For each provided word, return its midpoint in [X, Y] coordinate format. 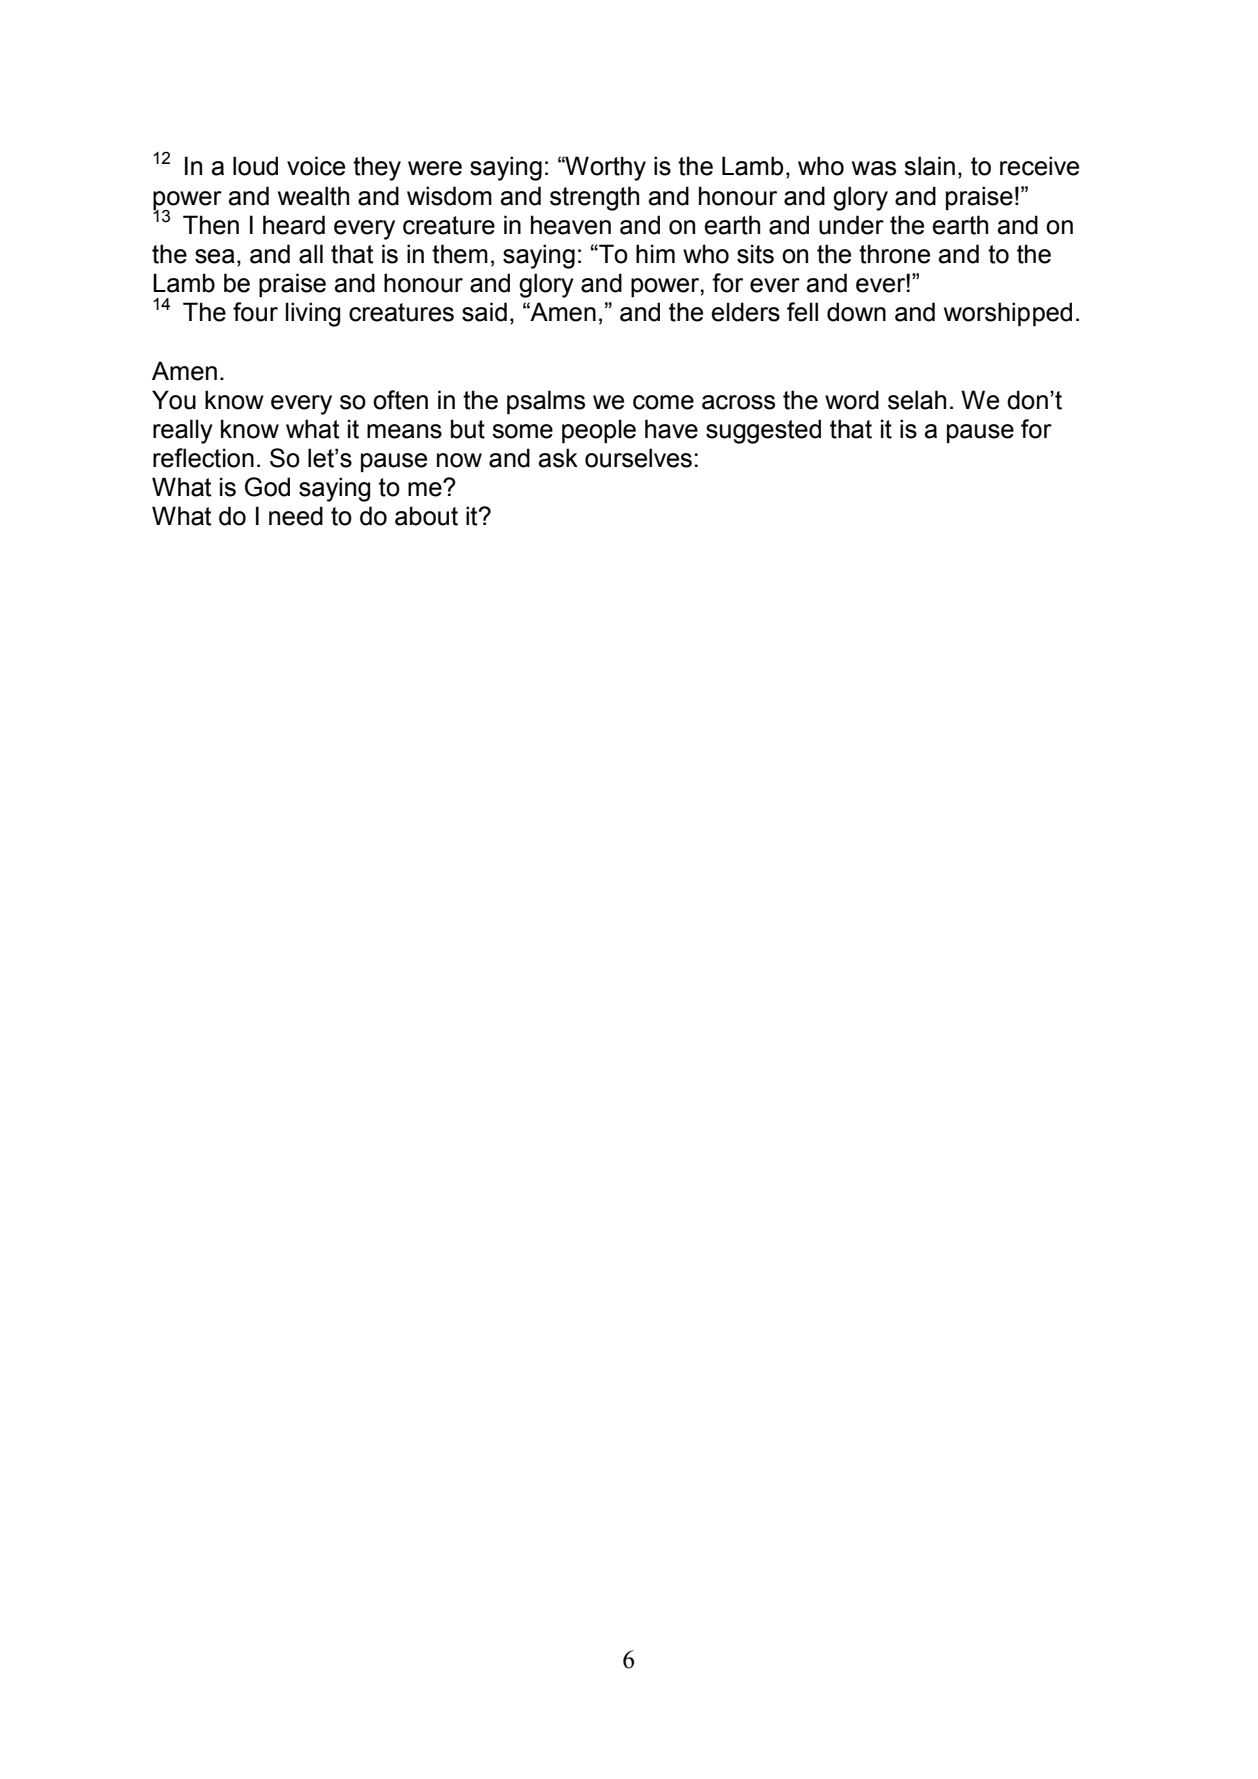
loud [255, 166]
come [663, 402]
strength [594, 198]
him [655, 253]
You [174, 400]
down [856, 312]
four [255, 312]
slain [929, 166]
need [296, 516]
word [852, 400]
